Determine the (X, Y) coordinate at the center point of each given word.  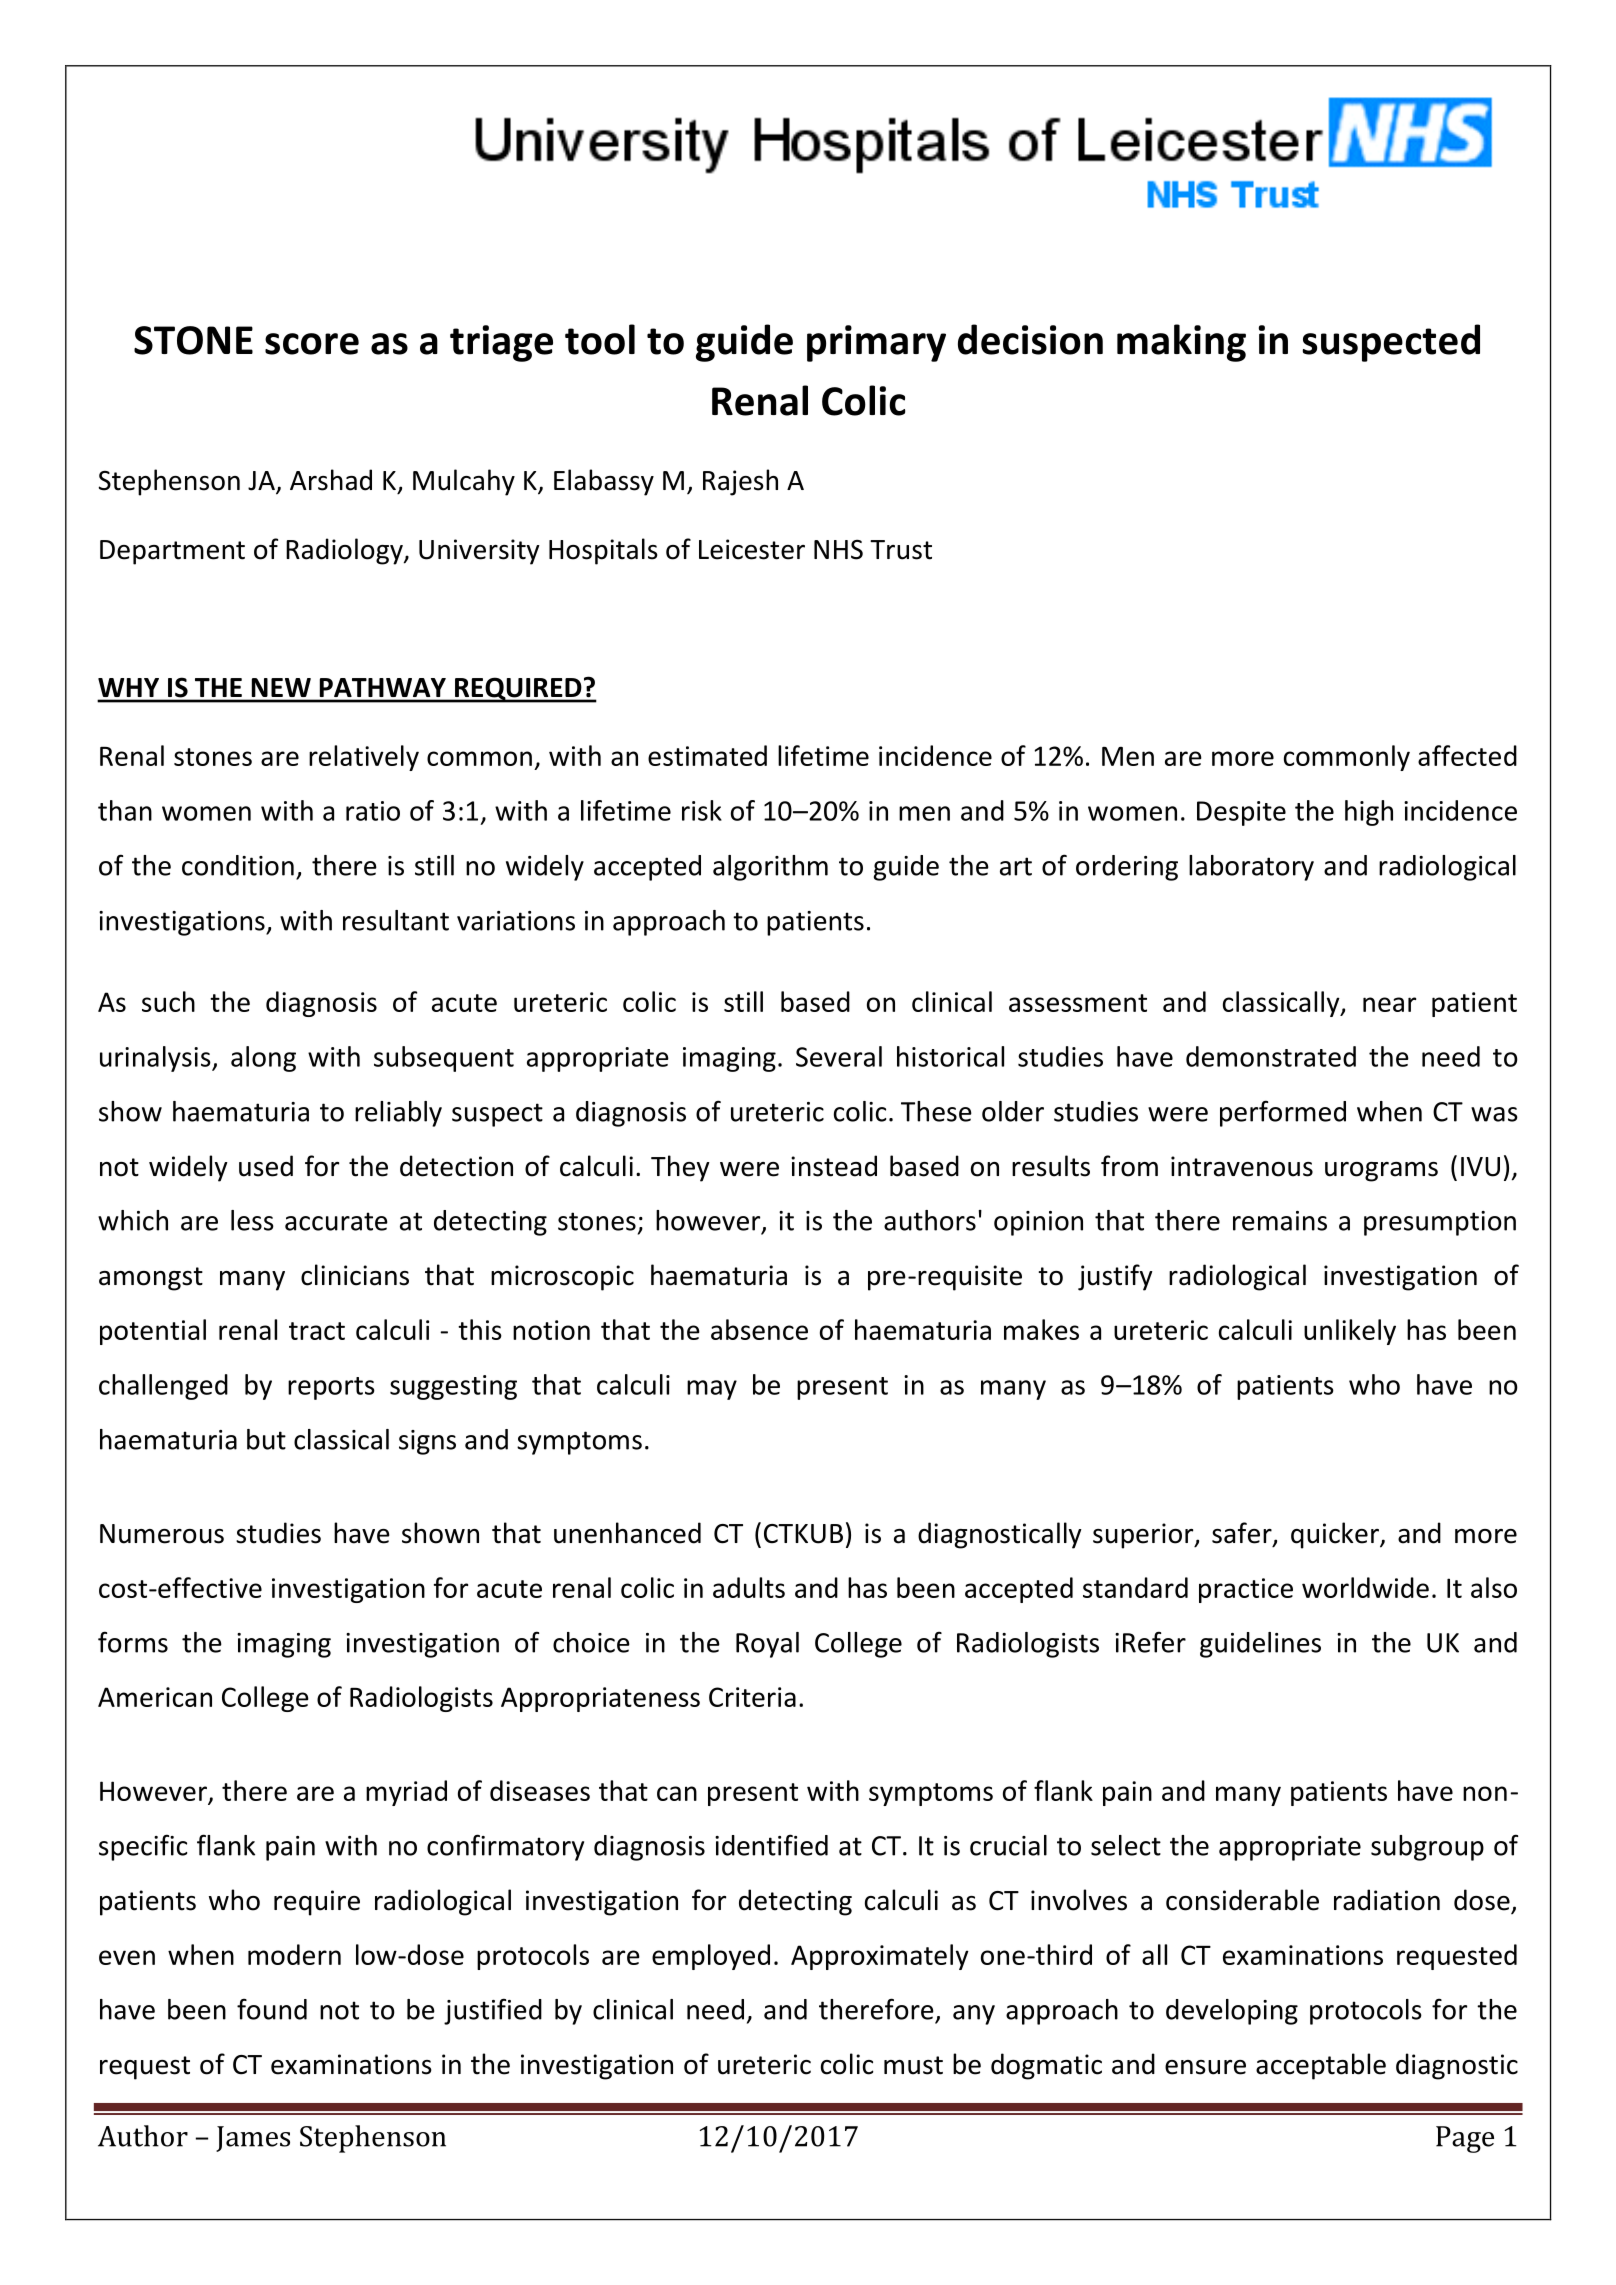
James (253, 2139)
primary (876, 343)
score (312, 344)
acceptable (1321, 2066)
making (1181, 343)
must (913, 2065)
